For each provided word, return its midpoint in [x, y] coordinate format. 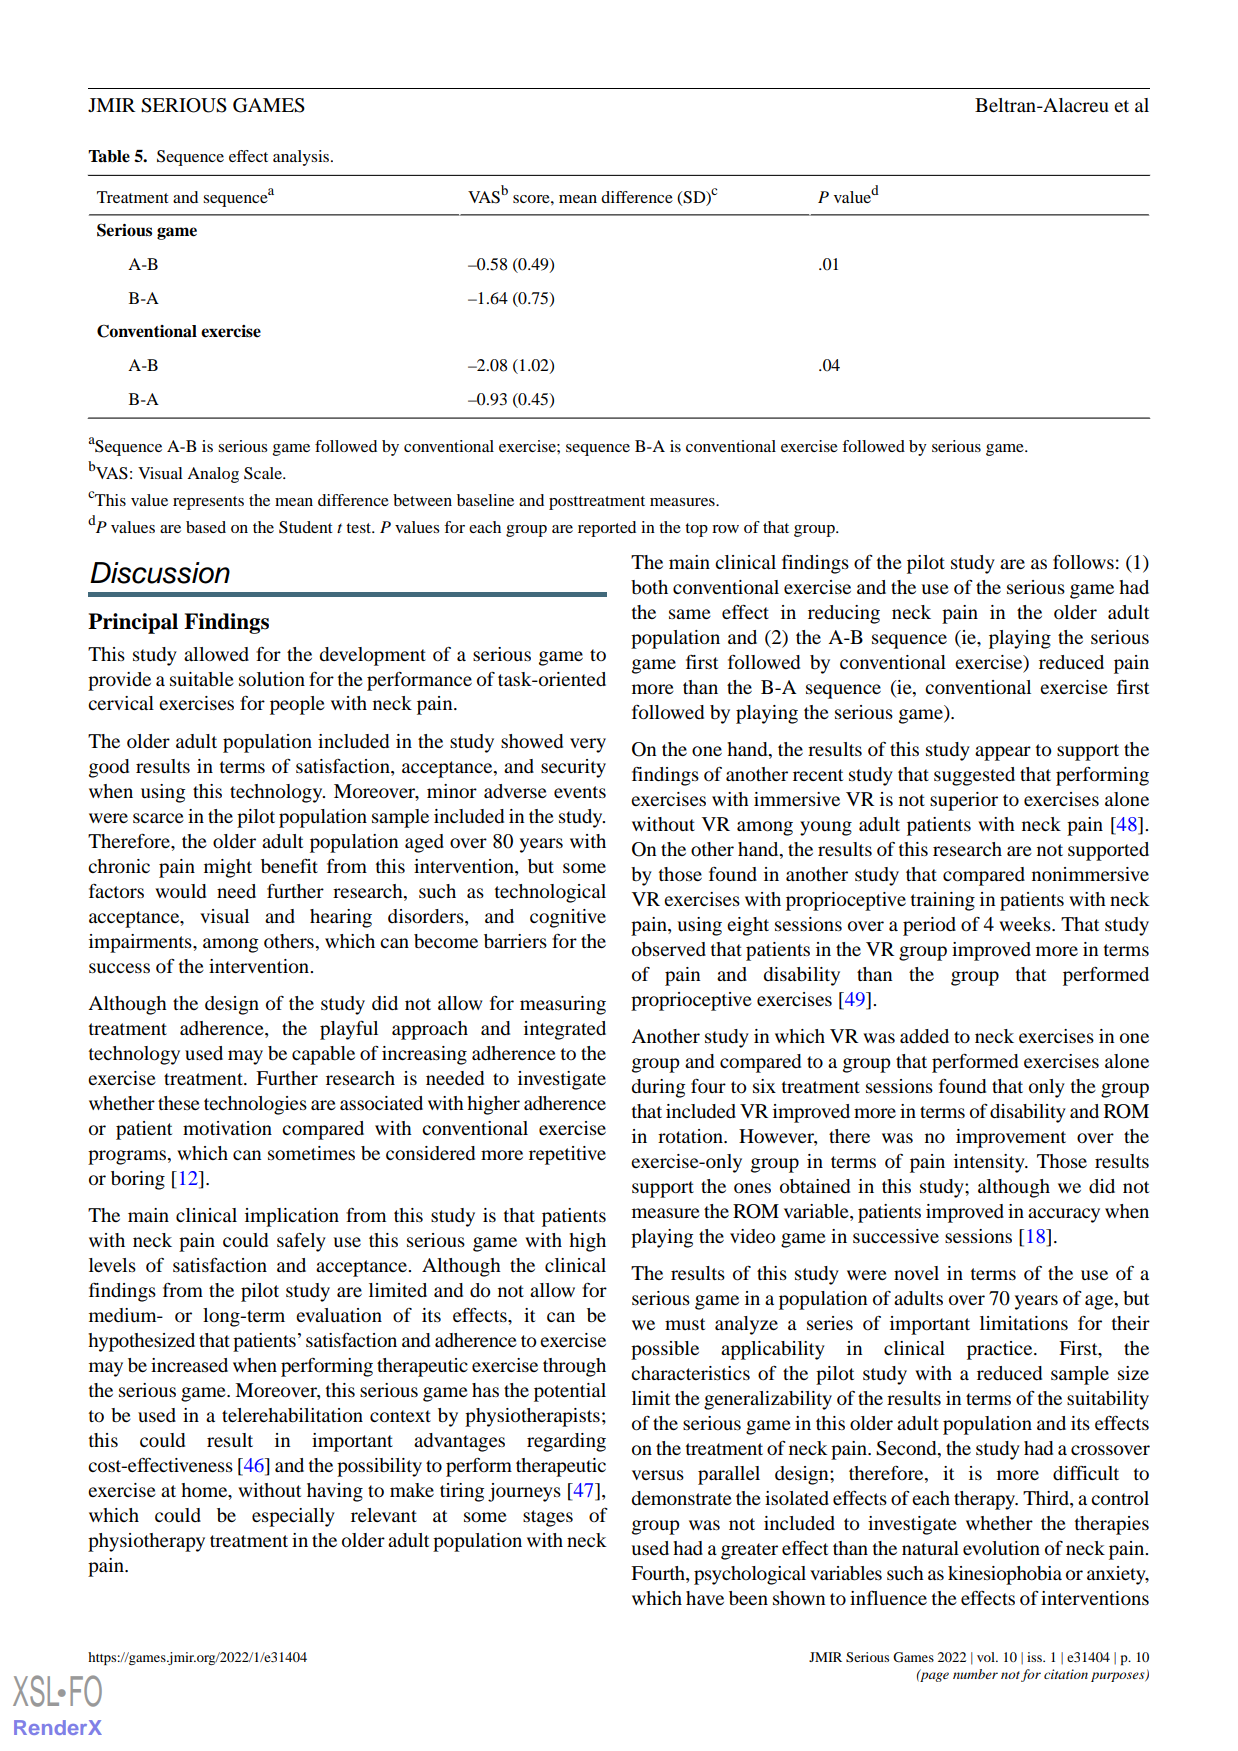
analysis [302, 158]
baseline [485, 500]
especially [293, 1517]
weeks [1026, 924]
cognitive [568, 918]
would [180, 891]
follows [1083, 562]
